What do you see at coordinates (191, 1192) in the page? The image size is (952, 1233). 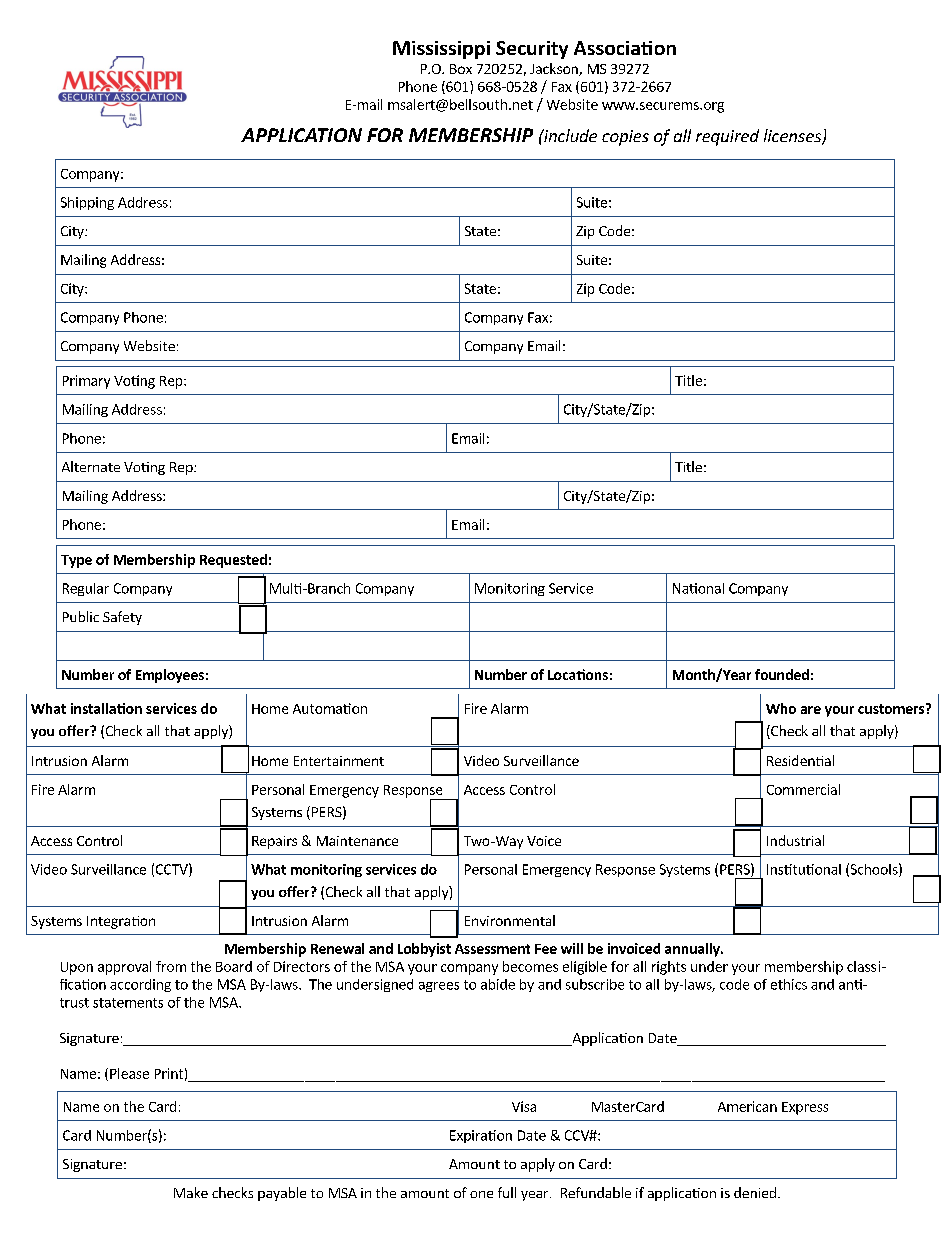 I see `Make` at bounding box center [191, 1192].
